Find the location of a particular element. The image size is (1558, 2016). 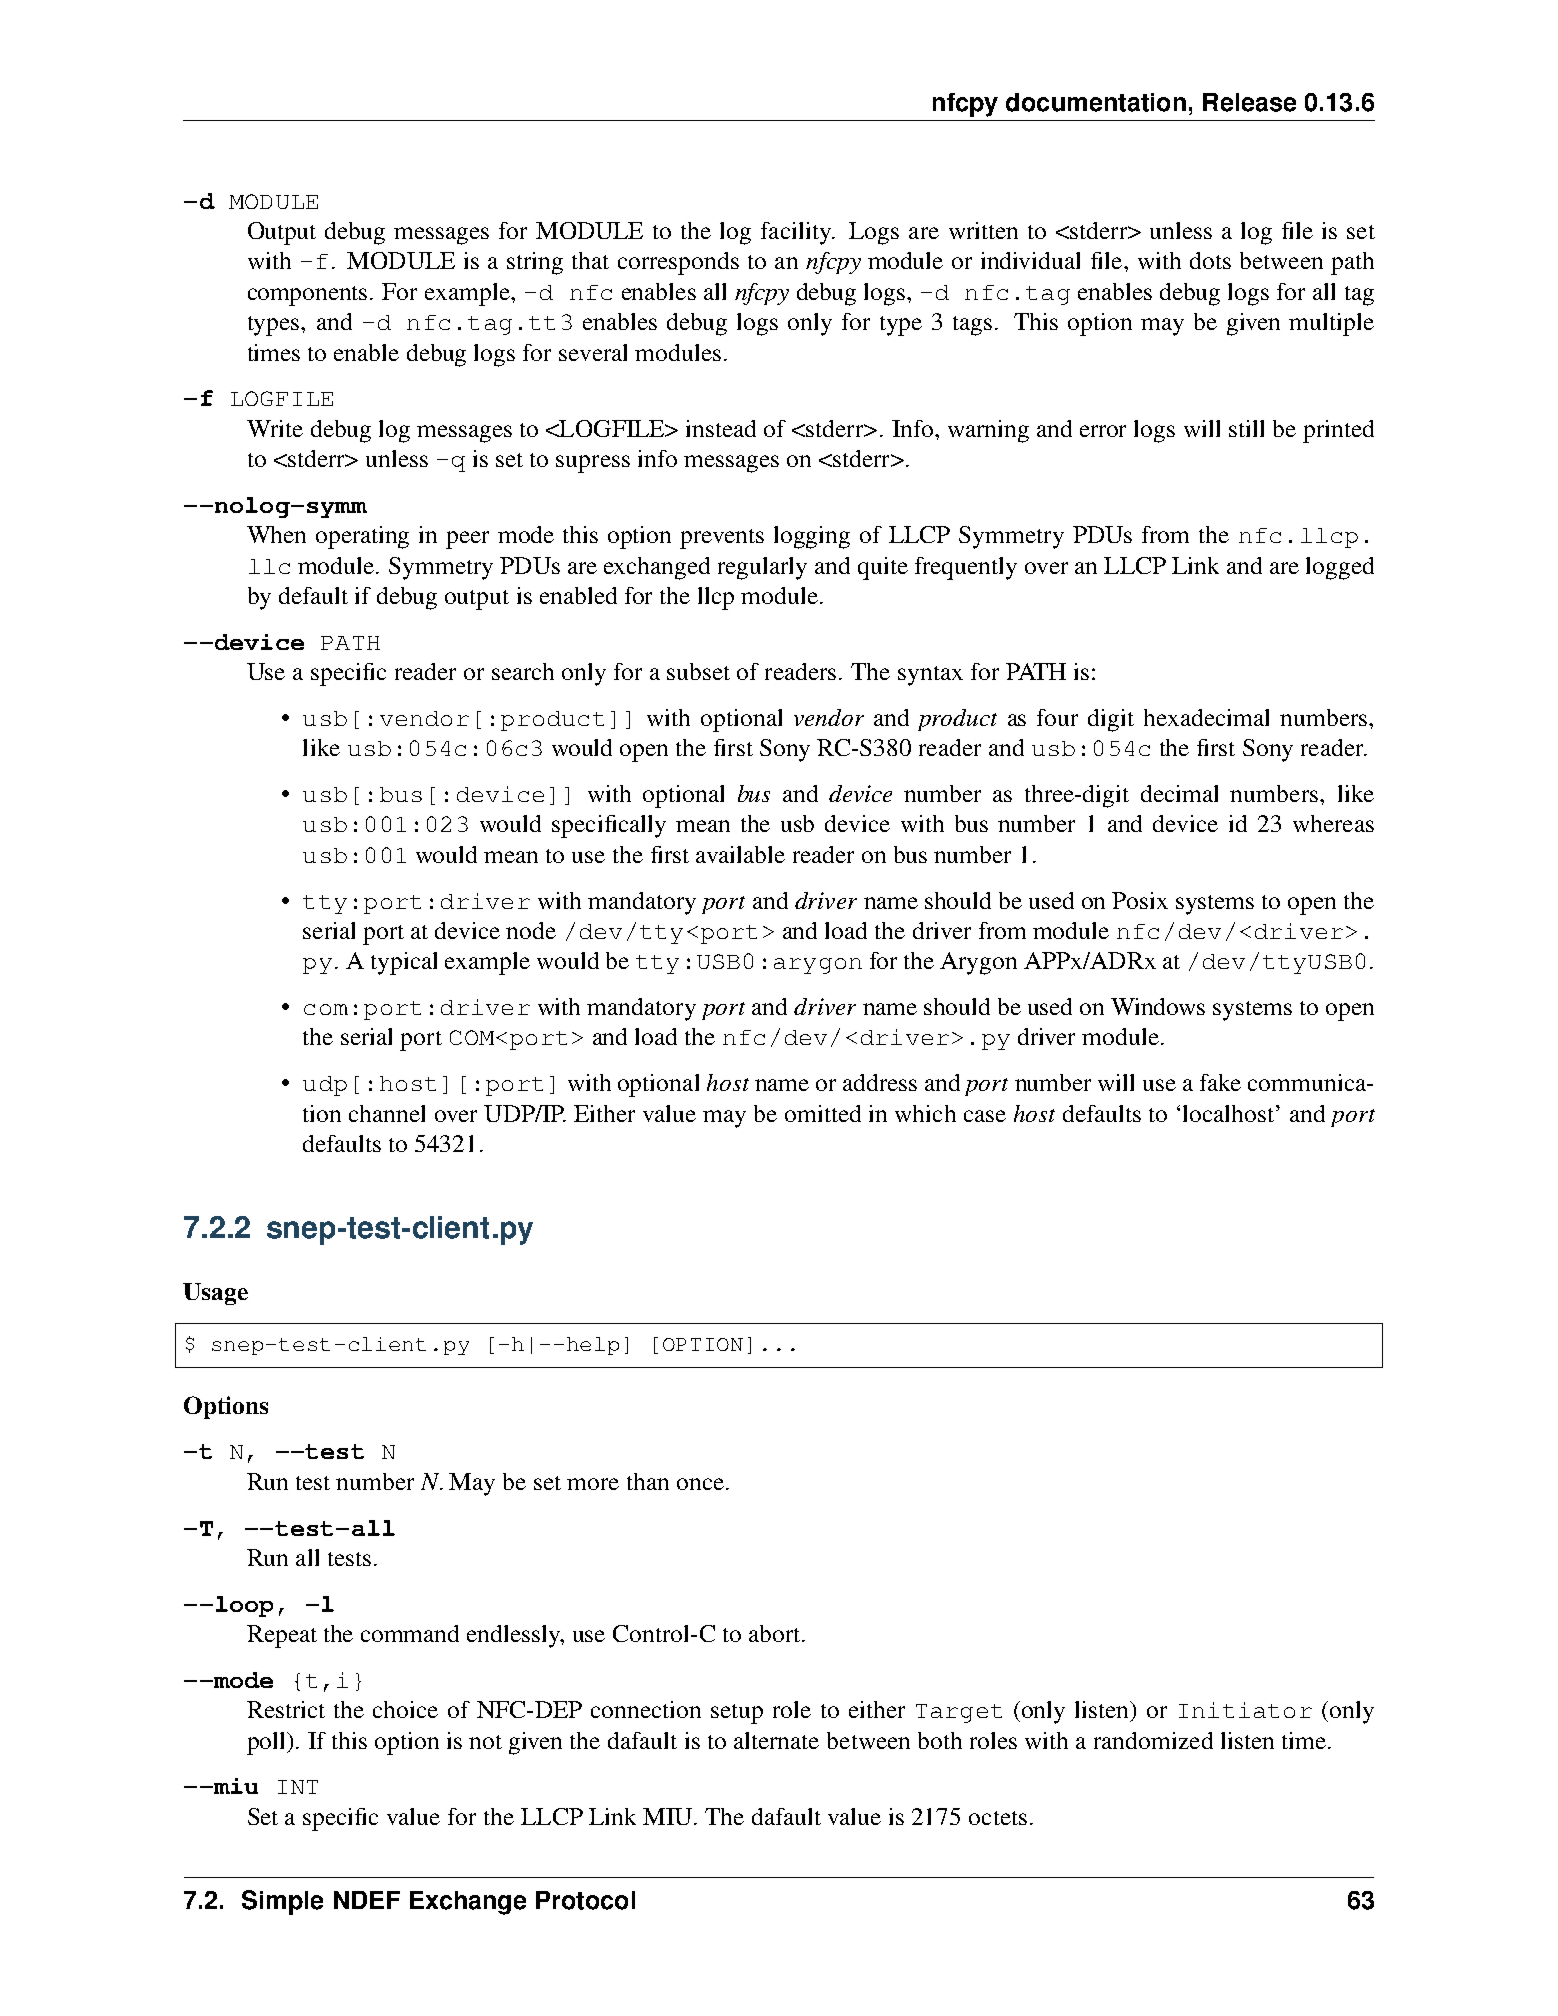

components is located at coordinates (309, 296).
